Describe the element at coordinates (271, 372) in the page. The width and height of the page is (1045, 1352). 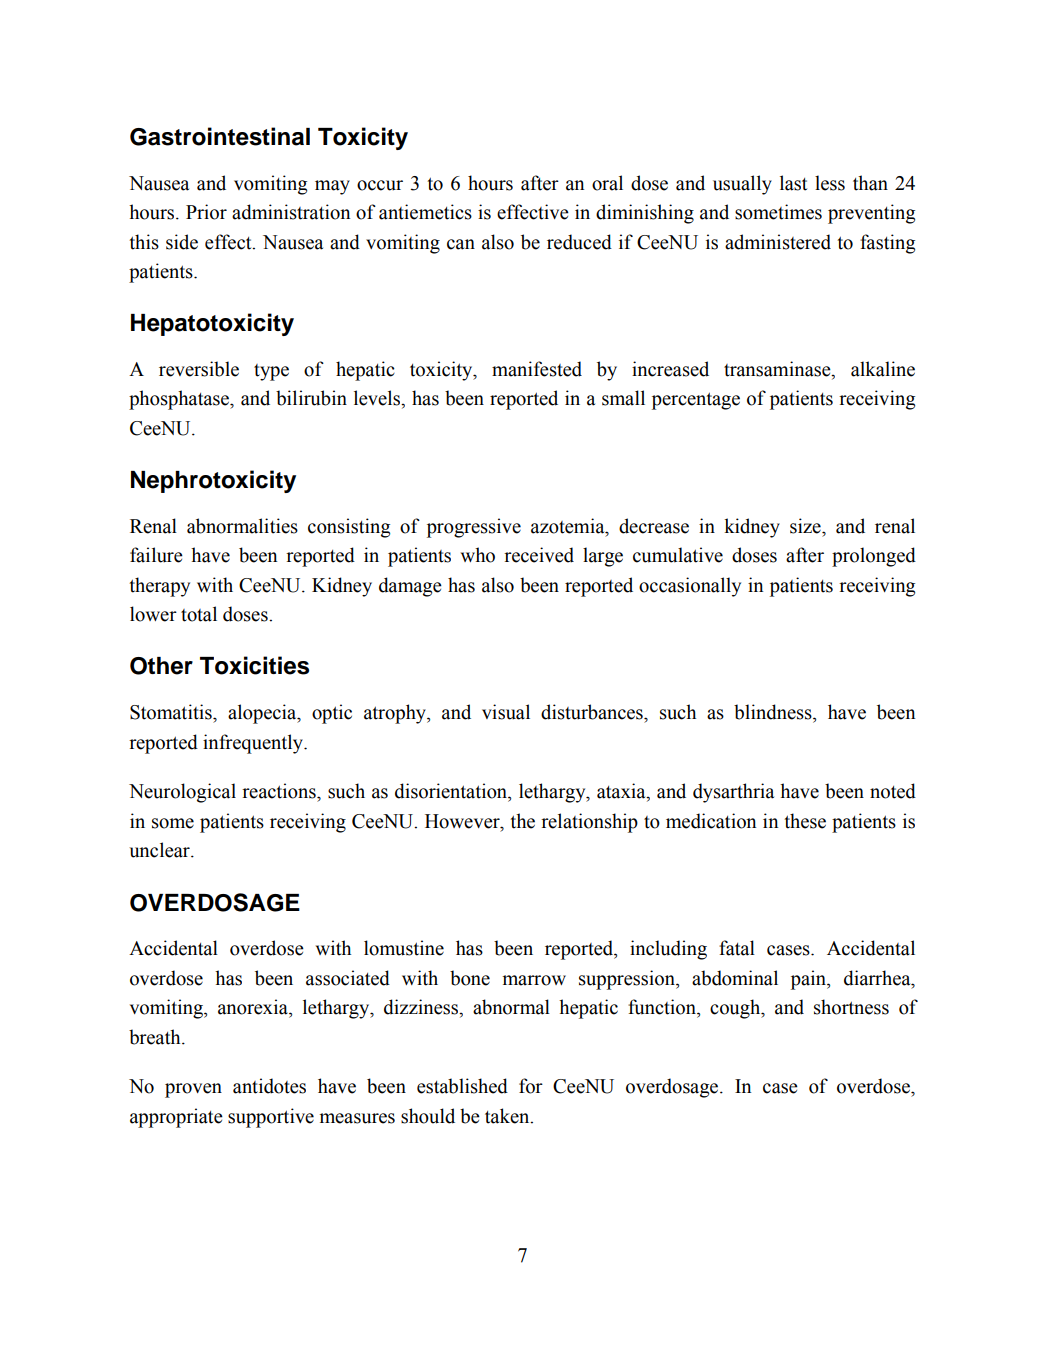
I see `type` at that location.
